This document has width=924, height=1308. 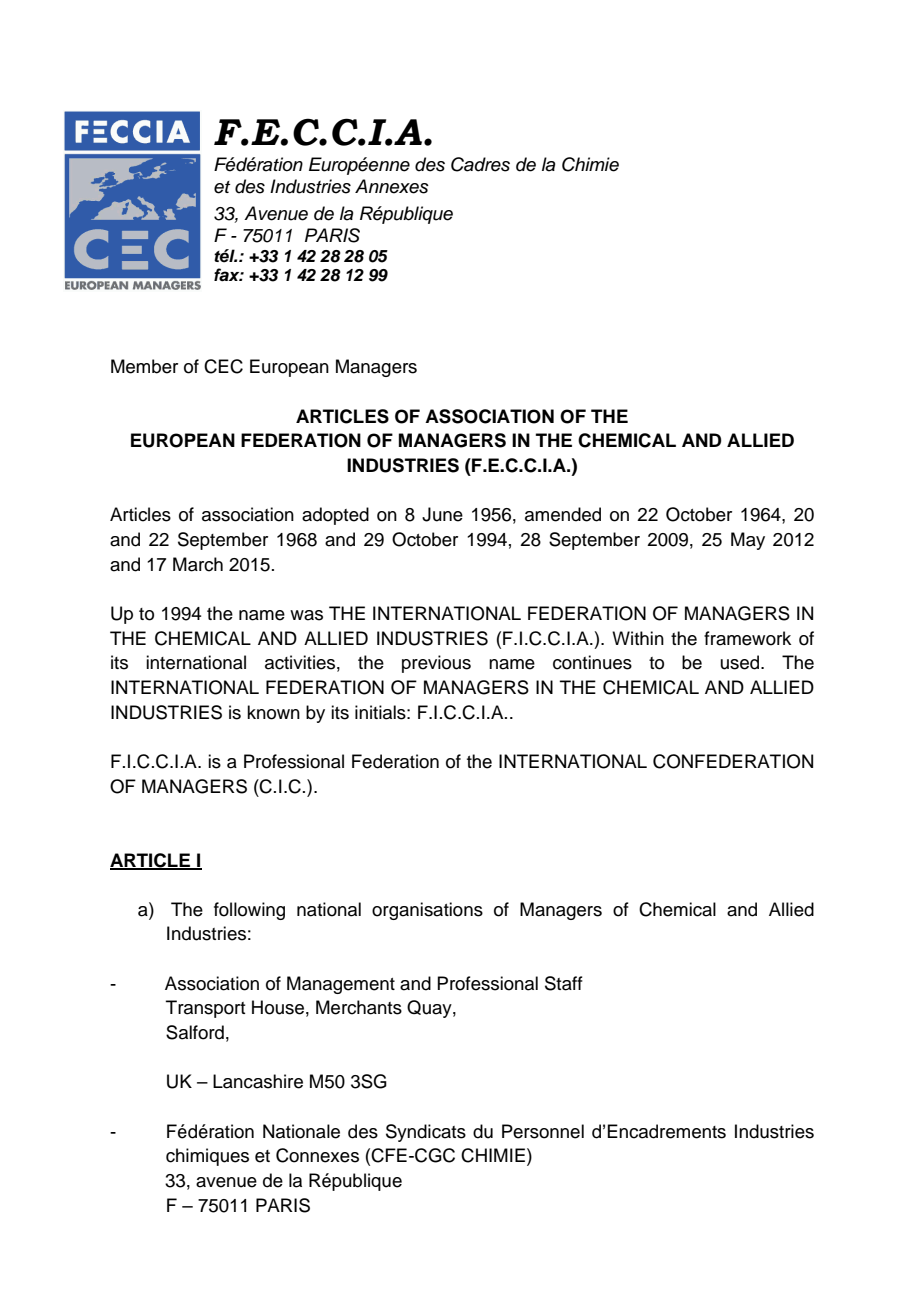 I want to click on Lancashire, so click(x=258, y=1081).
